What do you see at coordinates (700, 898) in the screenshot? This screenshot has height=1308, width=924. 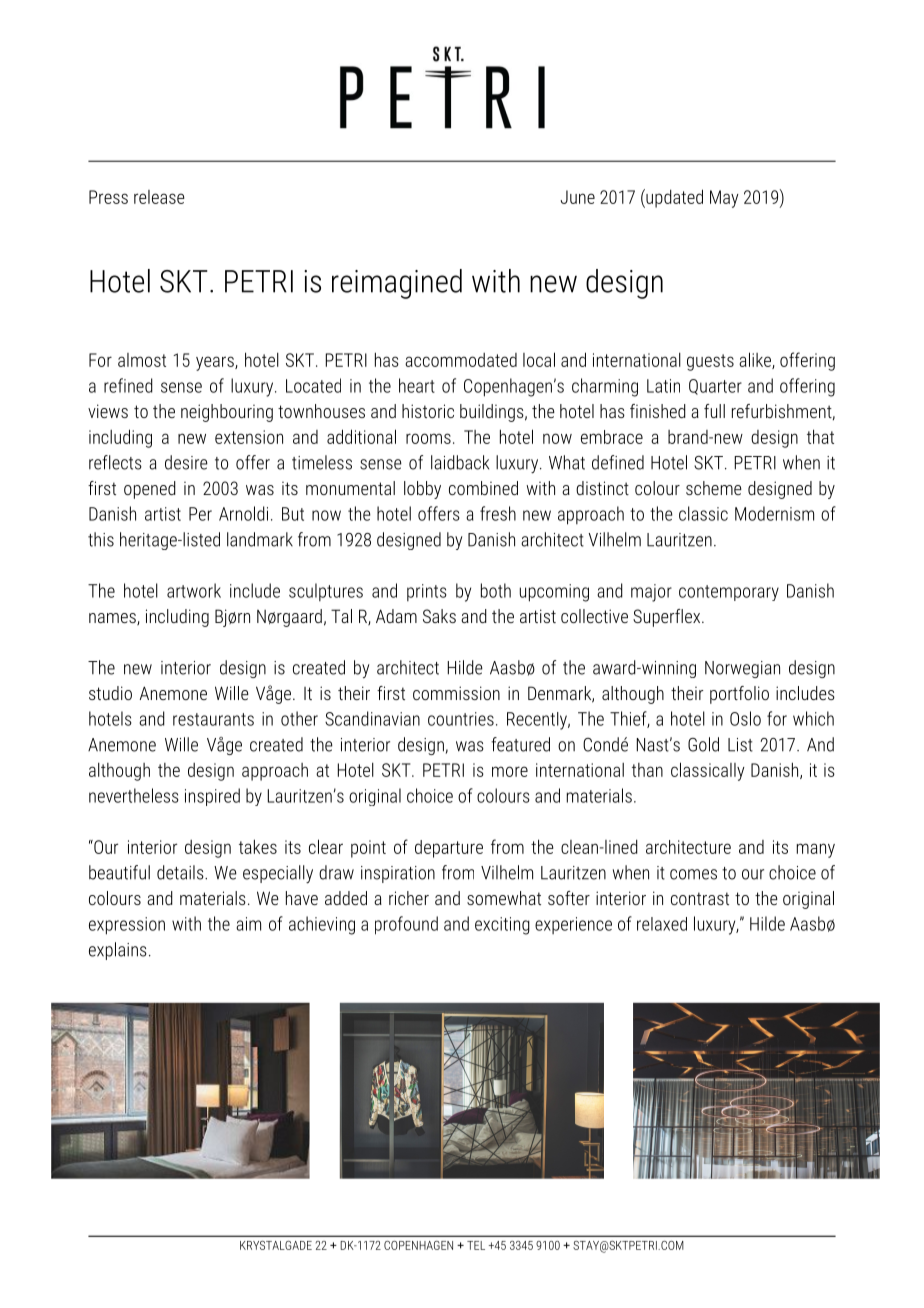 I see `contrast` at bounding box center [700, 898].
